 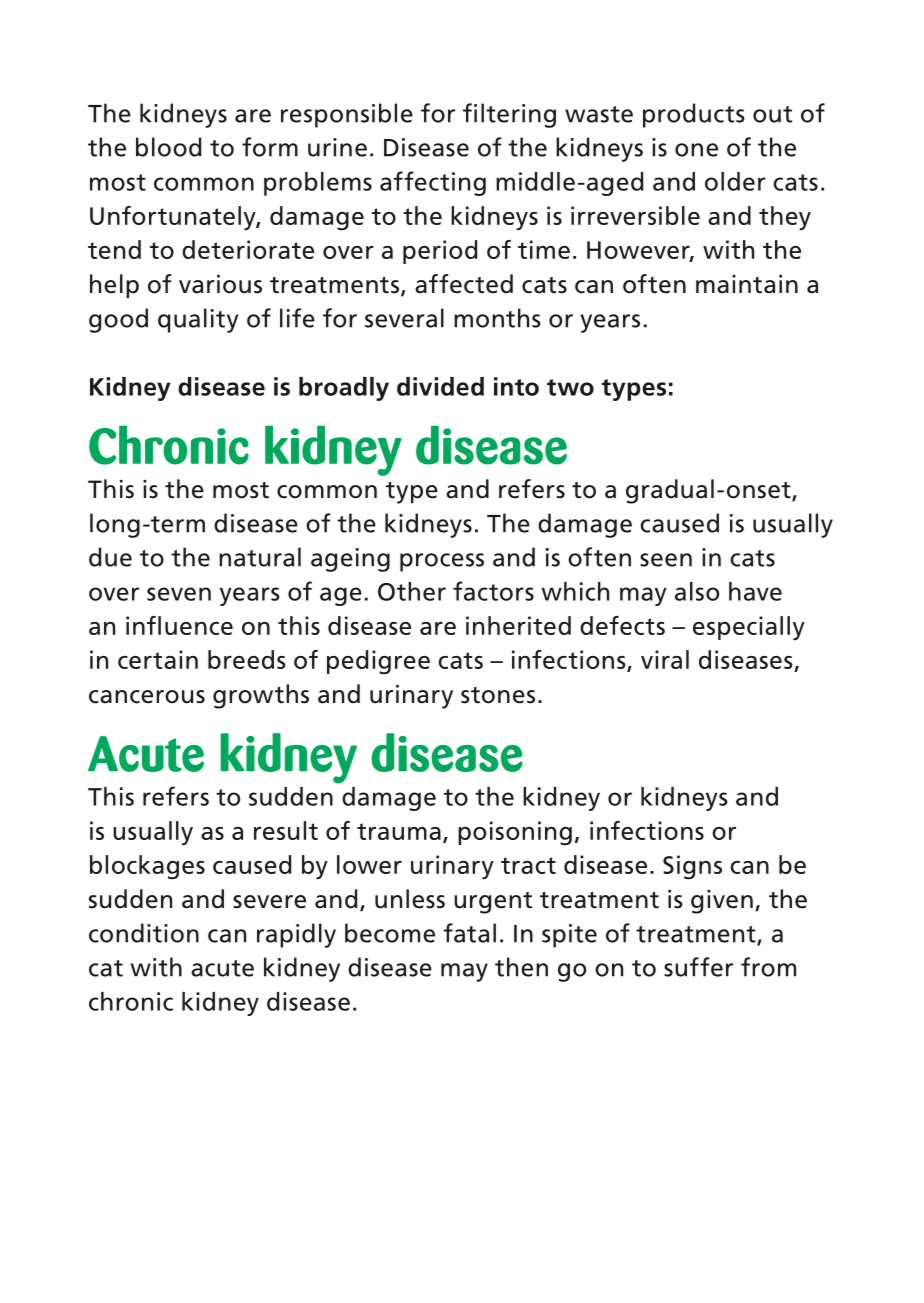 I want to click on two, so click(x=570, y=387).
